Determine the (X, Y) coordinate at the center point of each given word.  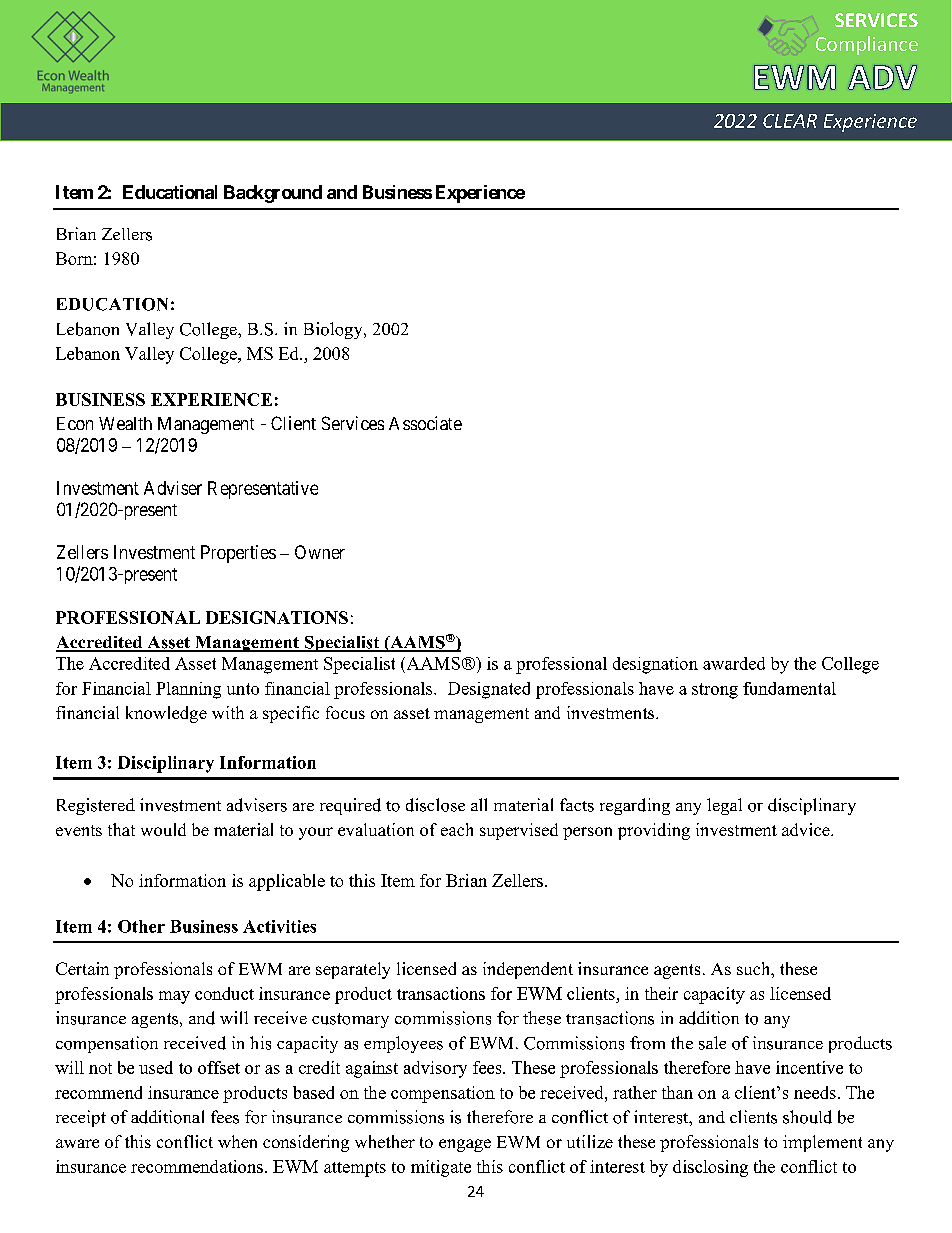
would (163, 829)
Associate (425, 423)
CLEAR (790, 121)
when (237, 1141)
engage (465, 1145)
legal (724, 806)
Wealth (125, 423)
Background (273, 194)
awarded (734, 663)
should (807, 1117)
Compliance (867, 45)
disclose (435, 805)
